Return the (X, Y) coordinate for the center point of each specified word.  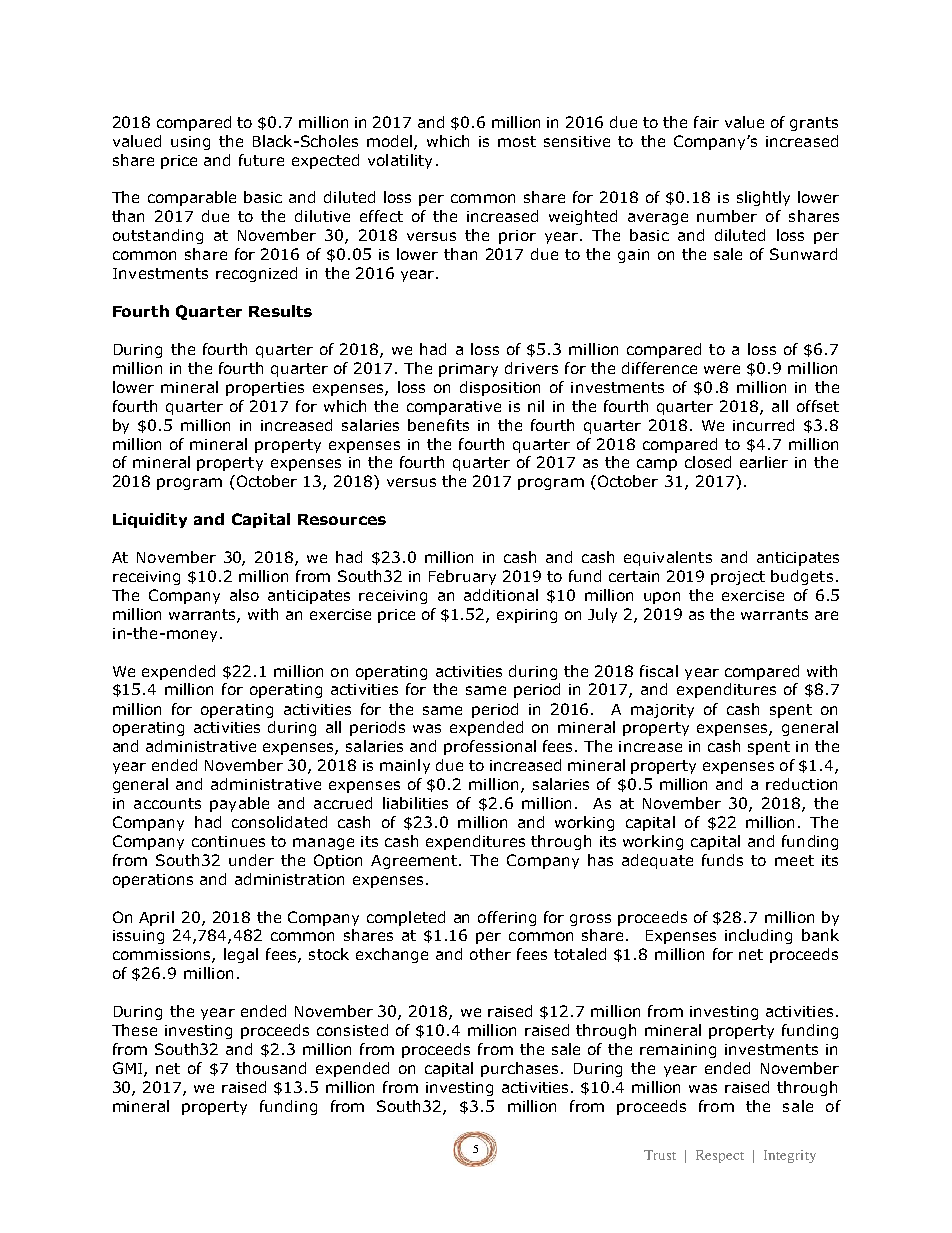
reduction (801, 784)
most (517, 141)
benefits (438, 425)
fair (706, 122)
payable (239, 804)
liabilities (415, 803)
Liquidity (150, 520)
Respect (720, 1156)
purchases (521, 1069)
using (190, 143)
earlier (764, 462)
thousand (271, 1068)
